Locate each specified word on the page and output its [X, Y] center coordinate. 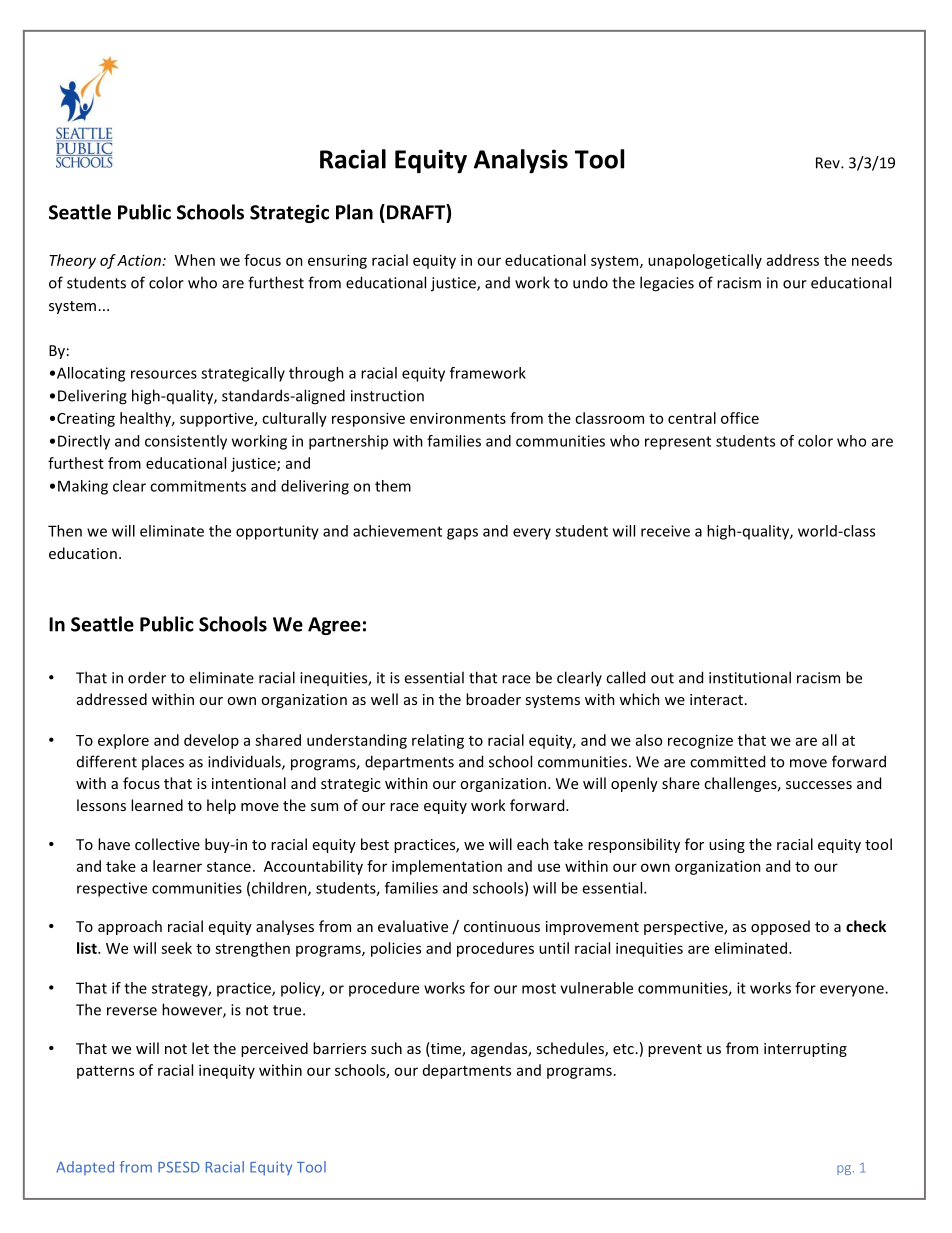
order [147, 678]
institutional [750, 677]
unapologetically [705, 261]
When [195, 260]
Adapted [85, 1168]
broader [493, 699]
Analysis [521, 161]
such [386, 1048]
